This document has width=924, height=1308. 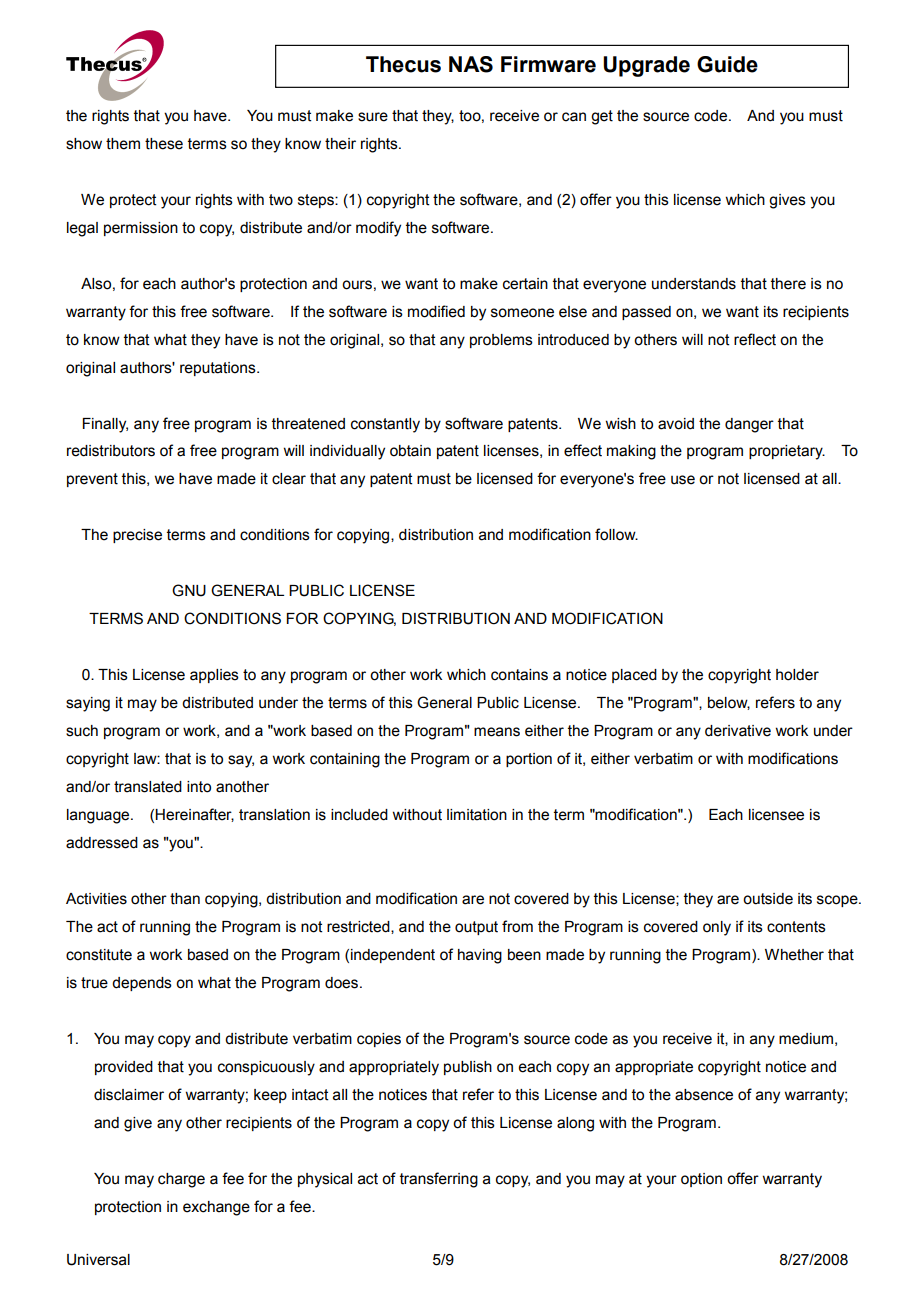 What do you see at coordinates (214, 676) in the document?
I see `applies` at bounding box center [214, 676].
